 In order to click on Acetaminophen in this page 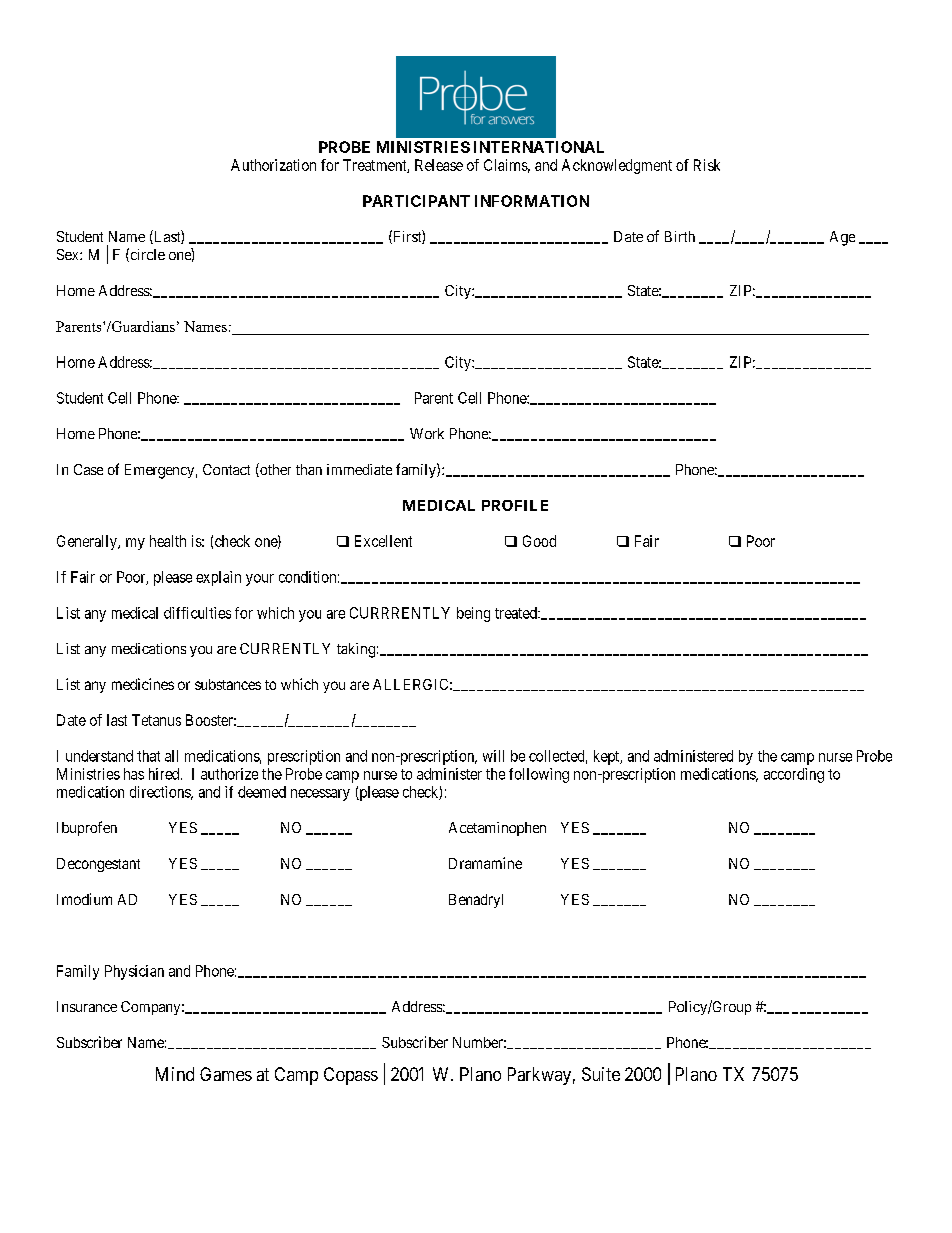, I will do `click(497, 829)`.
